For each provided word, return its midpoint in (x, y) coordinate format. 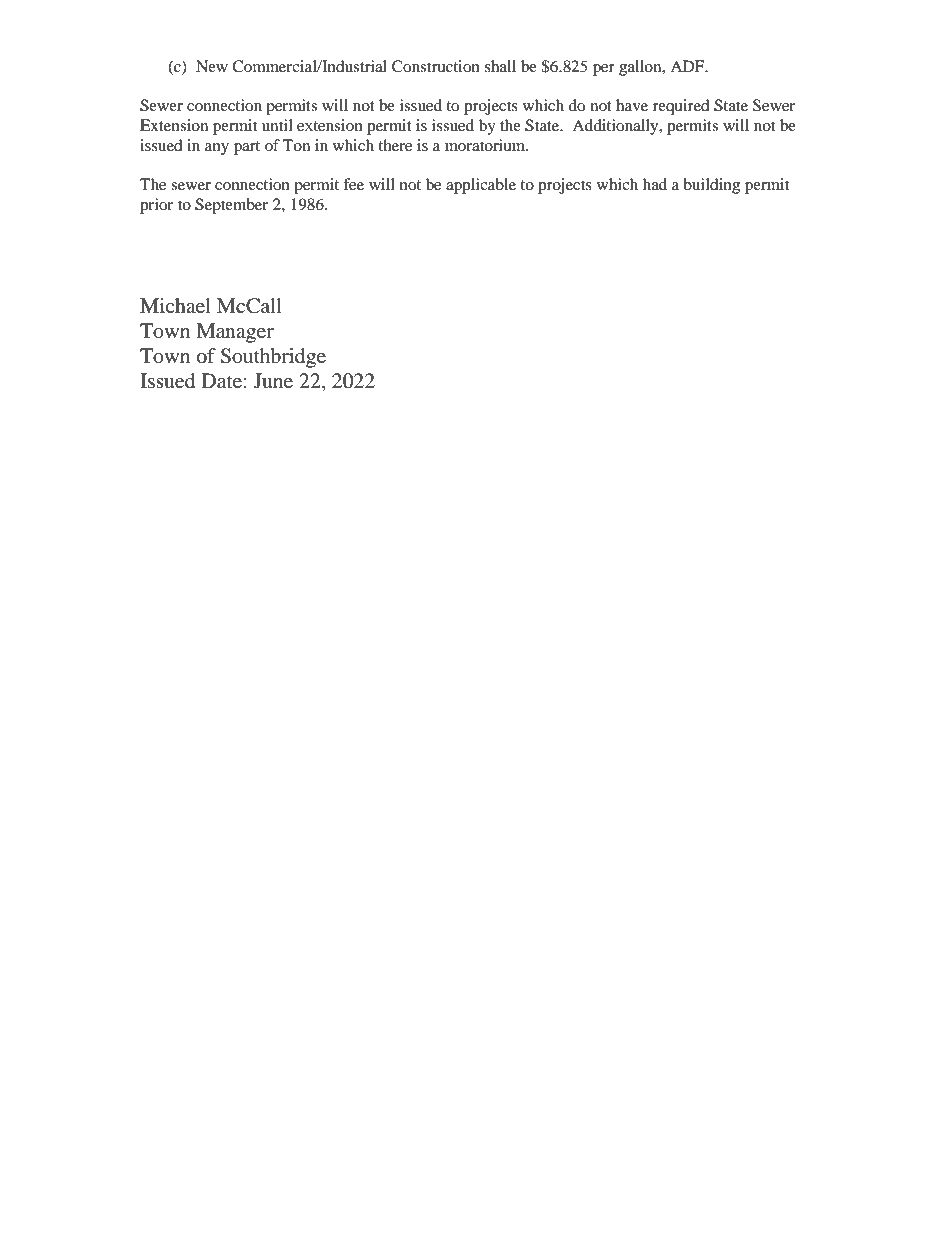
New (212, 66)
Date (222, 381)
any (217, 149)
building (711, 186)
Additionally (616, 127)
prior (156, 206)
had (655, 184)
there (395, 145)
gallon (641, 68)
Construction (436, 66)
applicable (481, 186)
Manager (235, 333)
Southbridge (273, 358)
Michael (175, 306)
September (231, 206)
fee (353, 184)
